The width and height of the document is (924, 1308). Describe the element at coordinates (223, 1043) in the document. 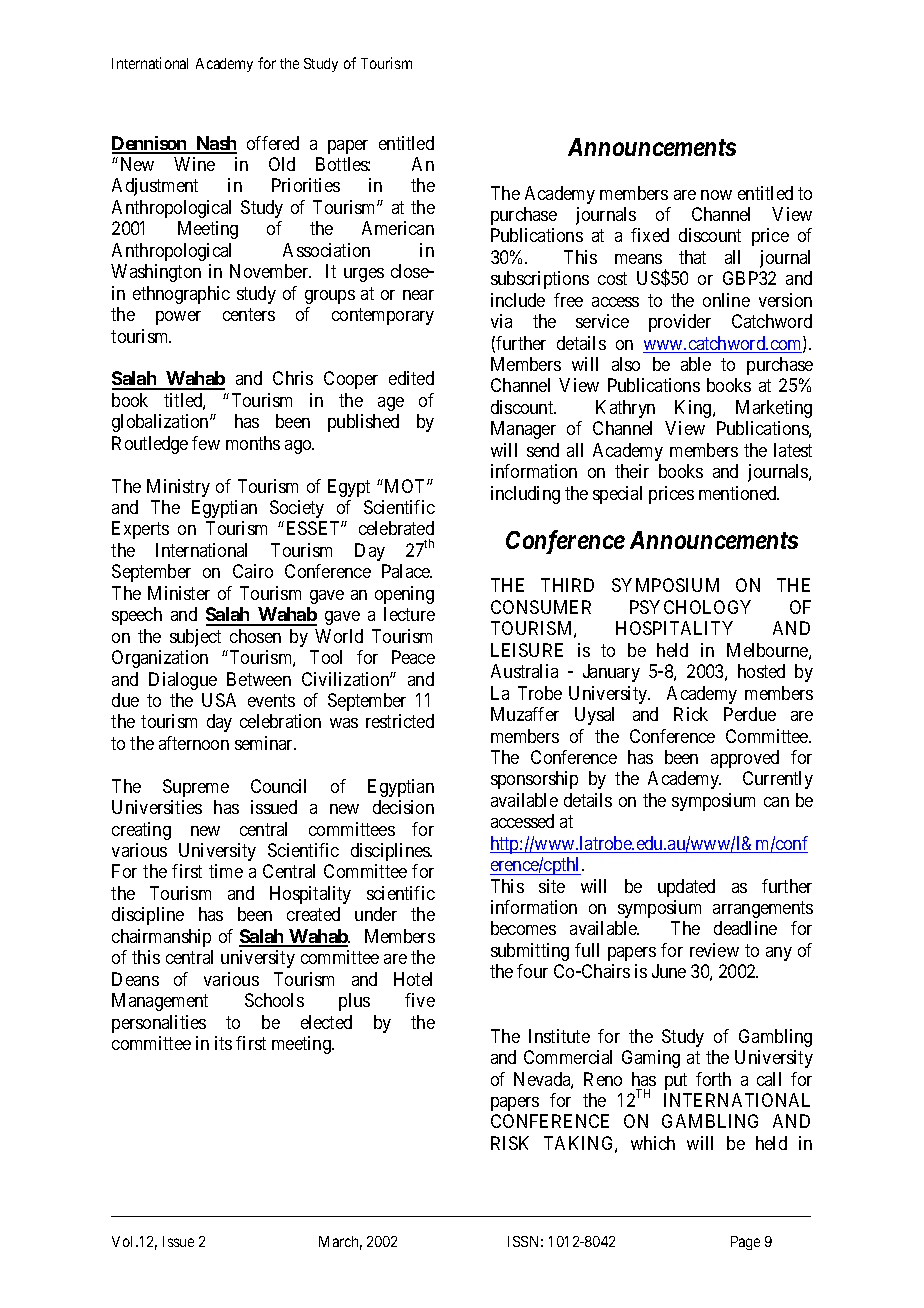

I see `its` at that location.
